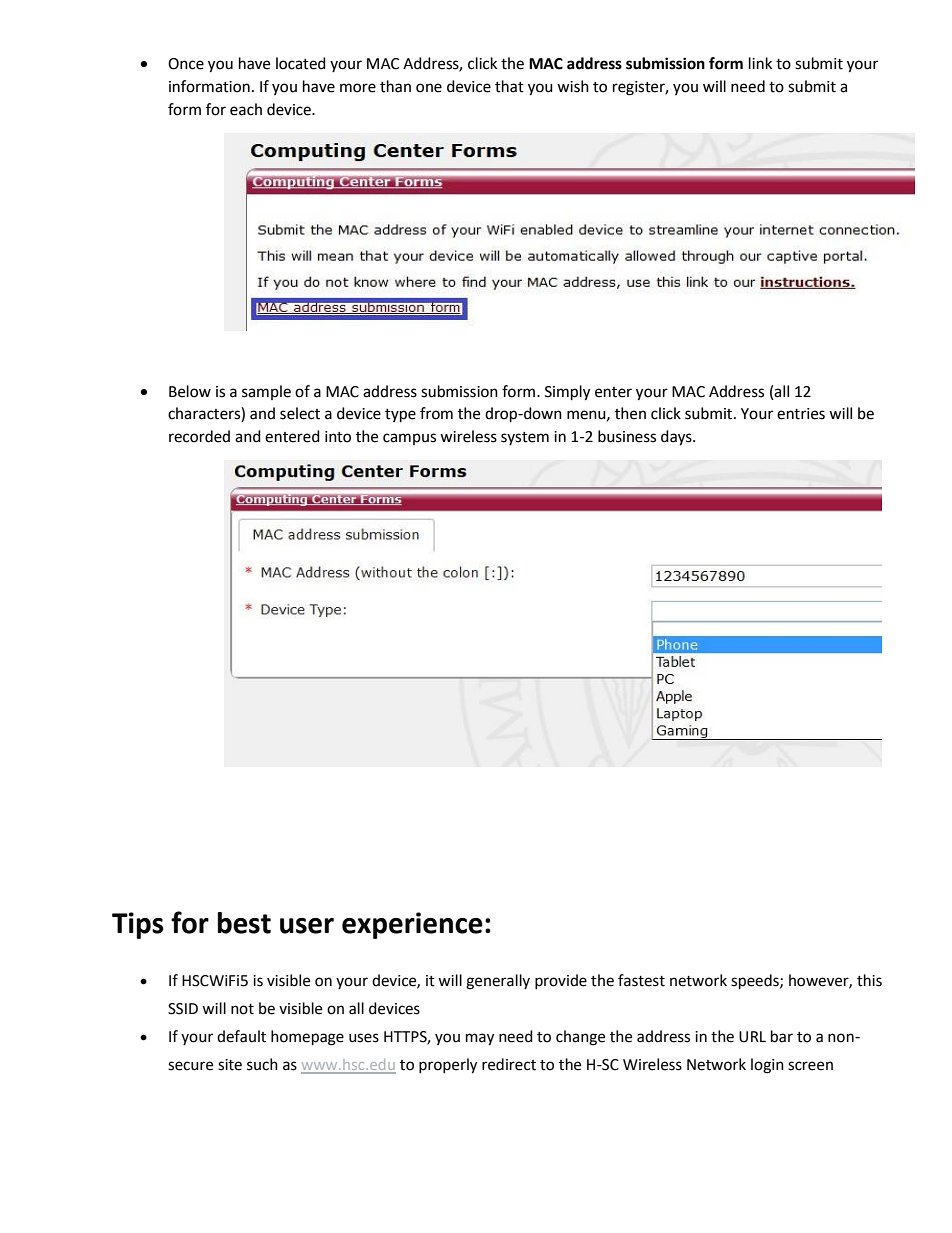 Image resolution: width=952 pixels, height=1233 pixels. What do you see at coordinates (246, 109) in the image?
I see `each` at bounding box center [246, 109].
